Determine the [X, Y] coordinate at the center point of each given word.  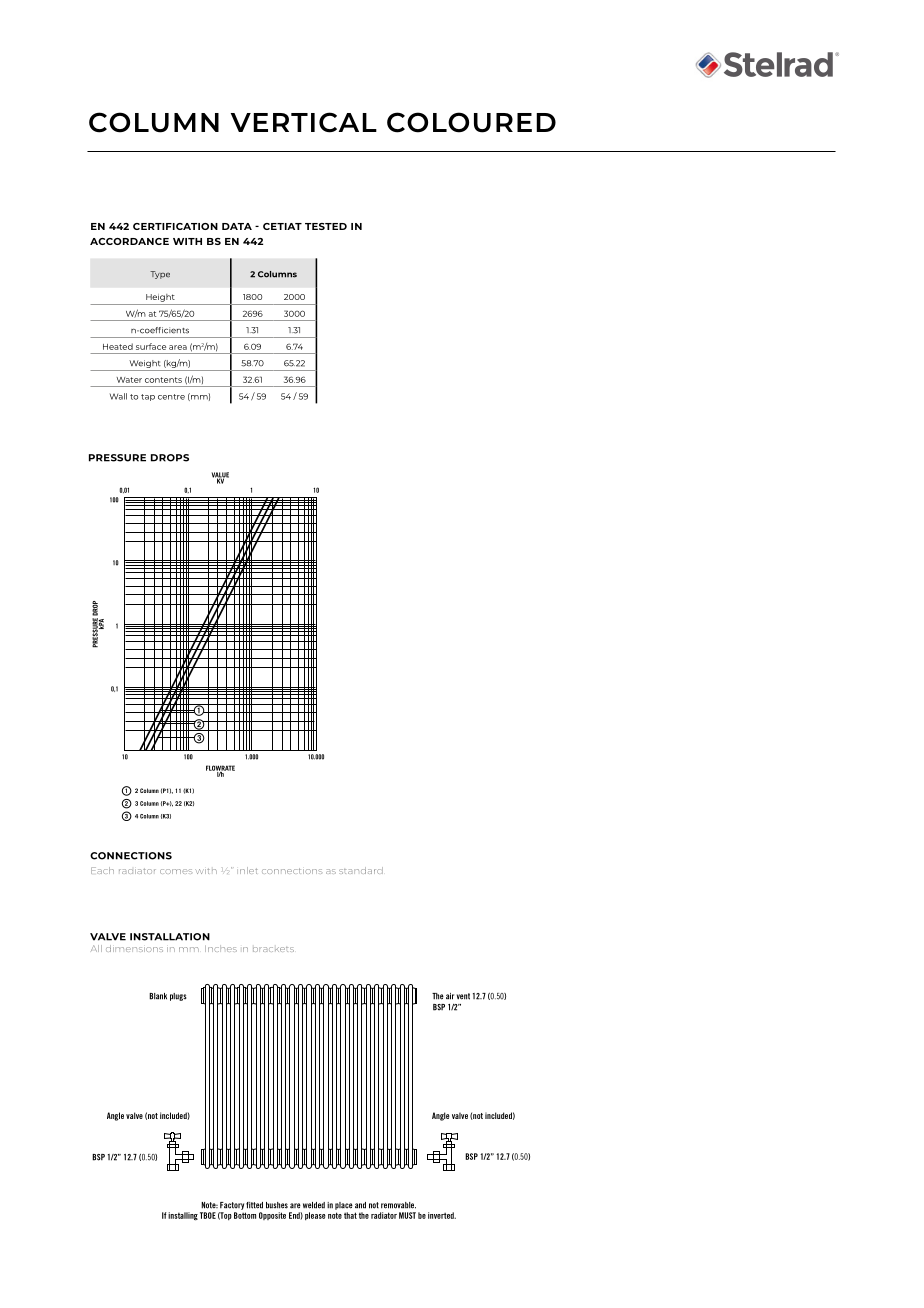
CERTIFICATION [175, 226]
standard [361, 870]
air [450, 996]
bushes [277, 1205]
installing [183, 1216]
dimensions [134, 948]
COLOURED [471, 122]
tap [148, 397]
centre [171, 397]
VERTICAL [304, 122]
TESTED [326, 226]
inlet [247, 870]
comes [176, 871]
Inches [221, 948]
